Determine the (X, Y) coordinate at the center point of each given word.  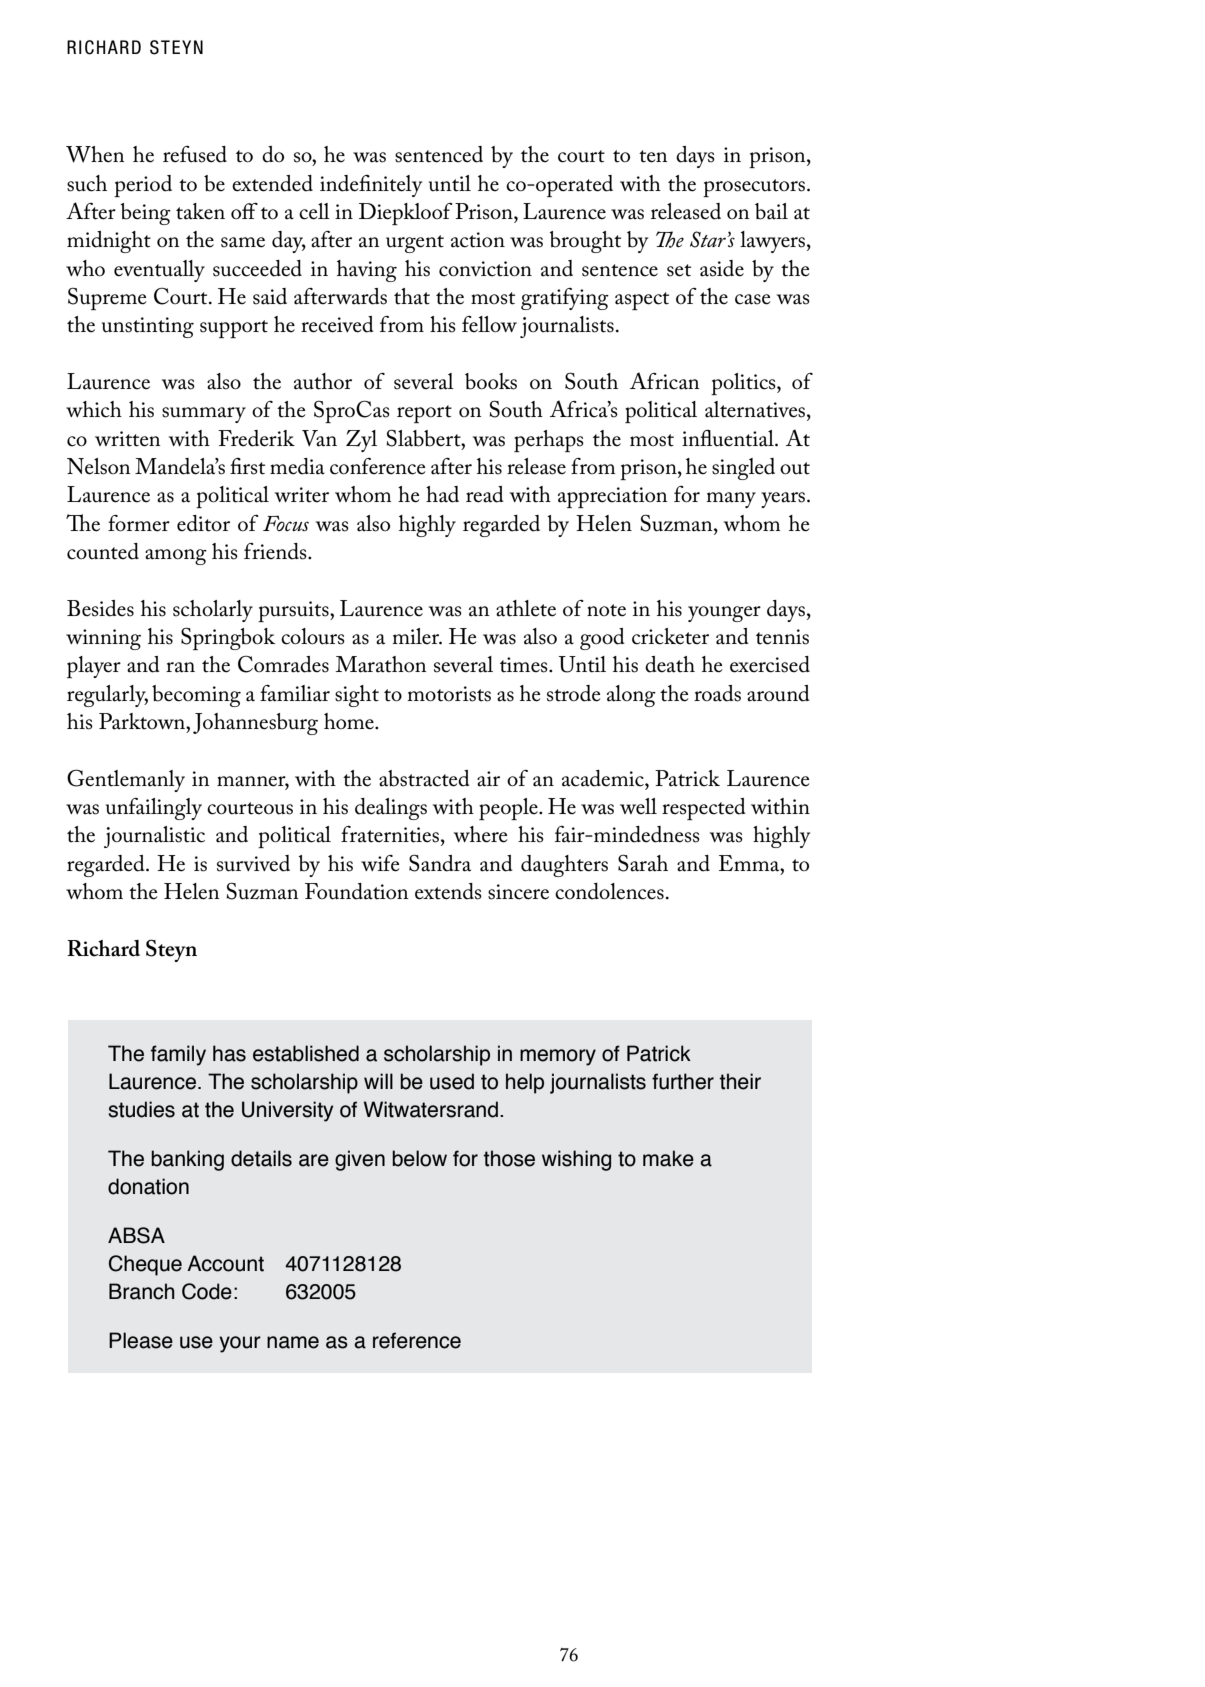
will (378, 1081)
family (178, 1055)
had (442, 494)
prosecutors (754, 188)
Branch (142, 1291)
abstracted (424, 778)
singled (743, 469)
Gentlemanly (126, 780)
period (143, 186)
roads (717, 693)
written (128, 439)
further (683, 1081)
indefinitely (371, 186)
